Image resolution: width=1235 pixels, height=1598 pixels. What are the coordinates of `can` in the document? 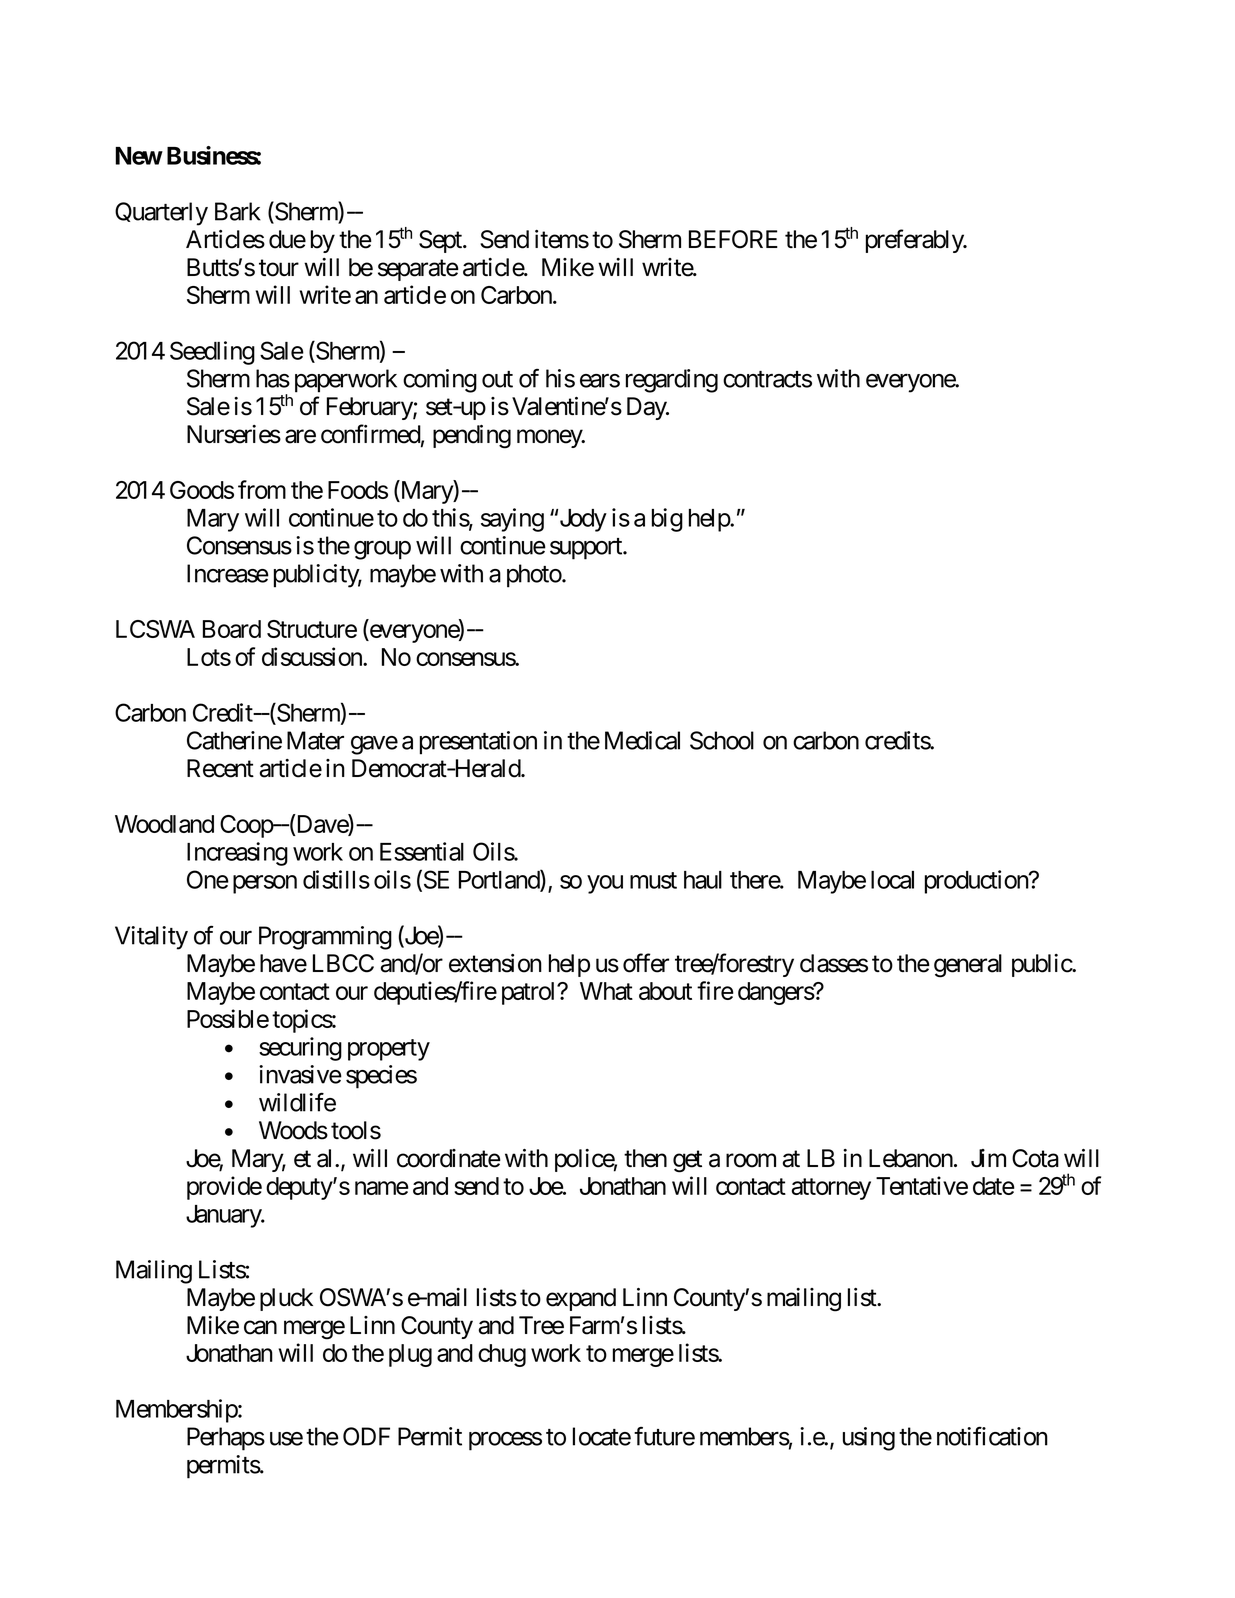 It's located at (260, 1327).
